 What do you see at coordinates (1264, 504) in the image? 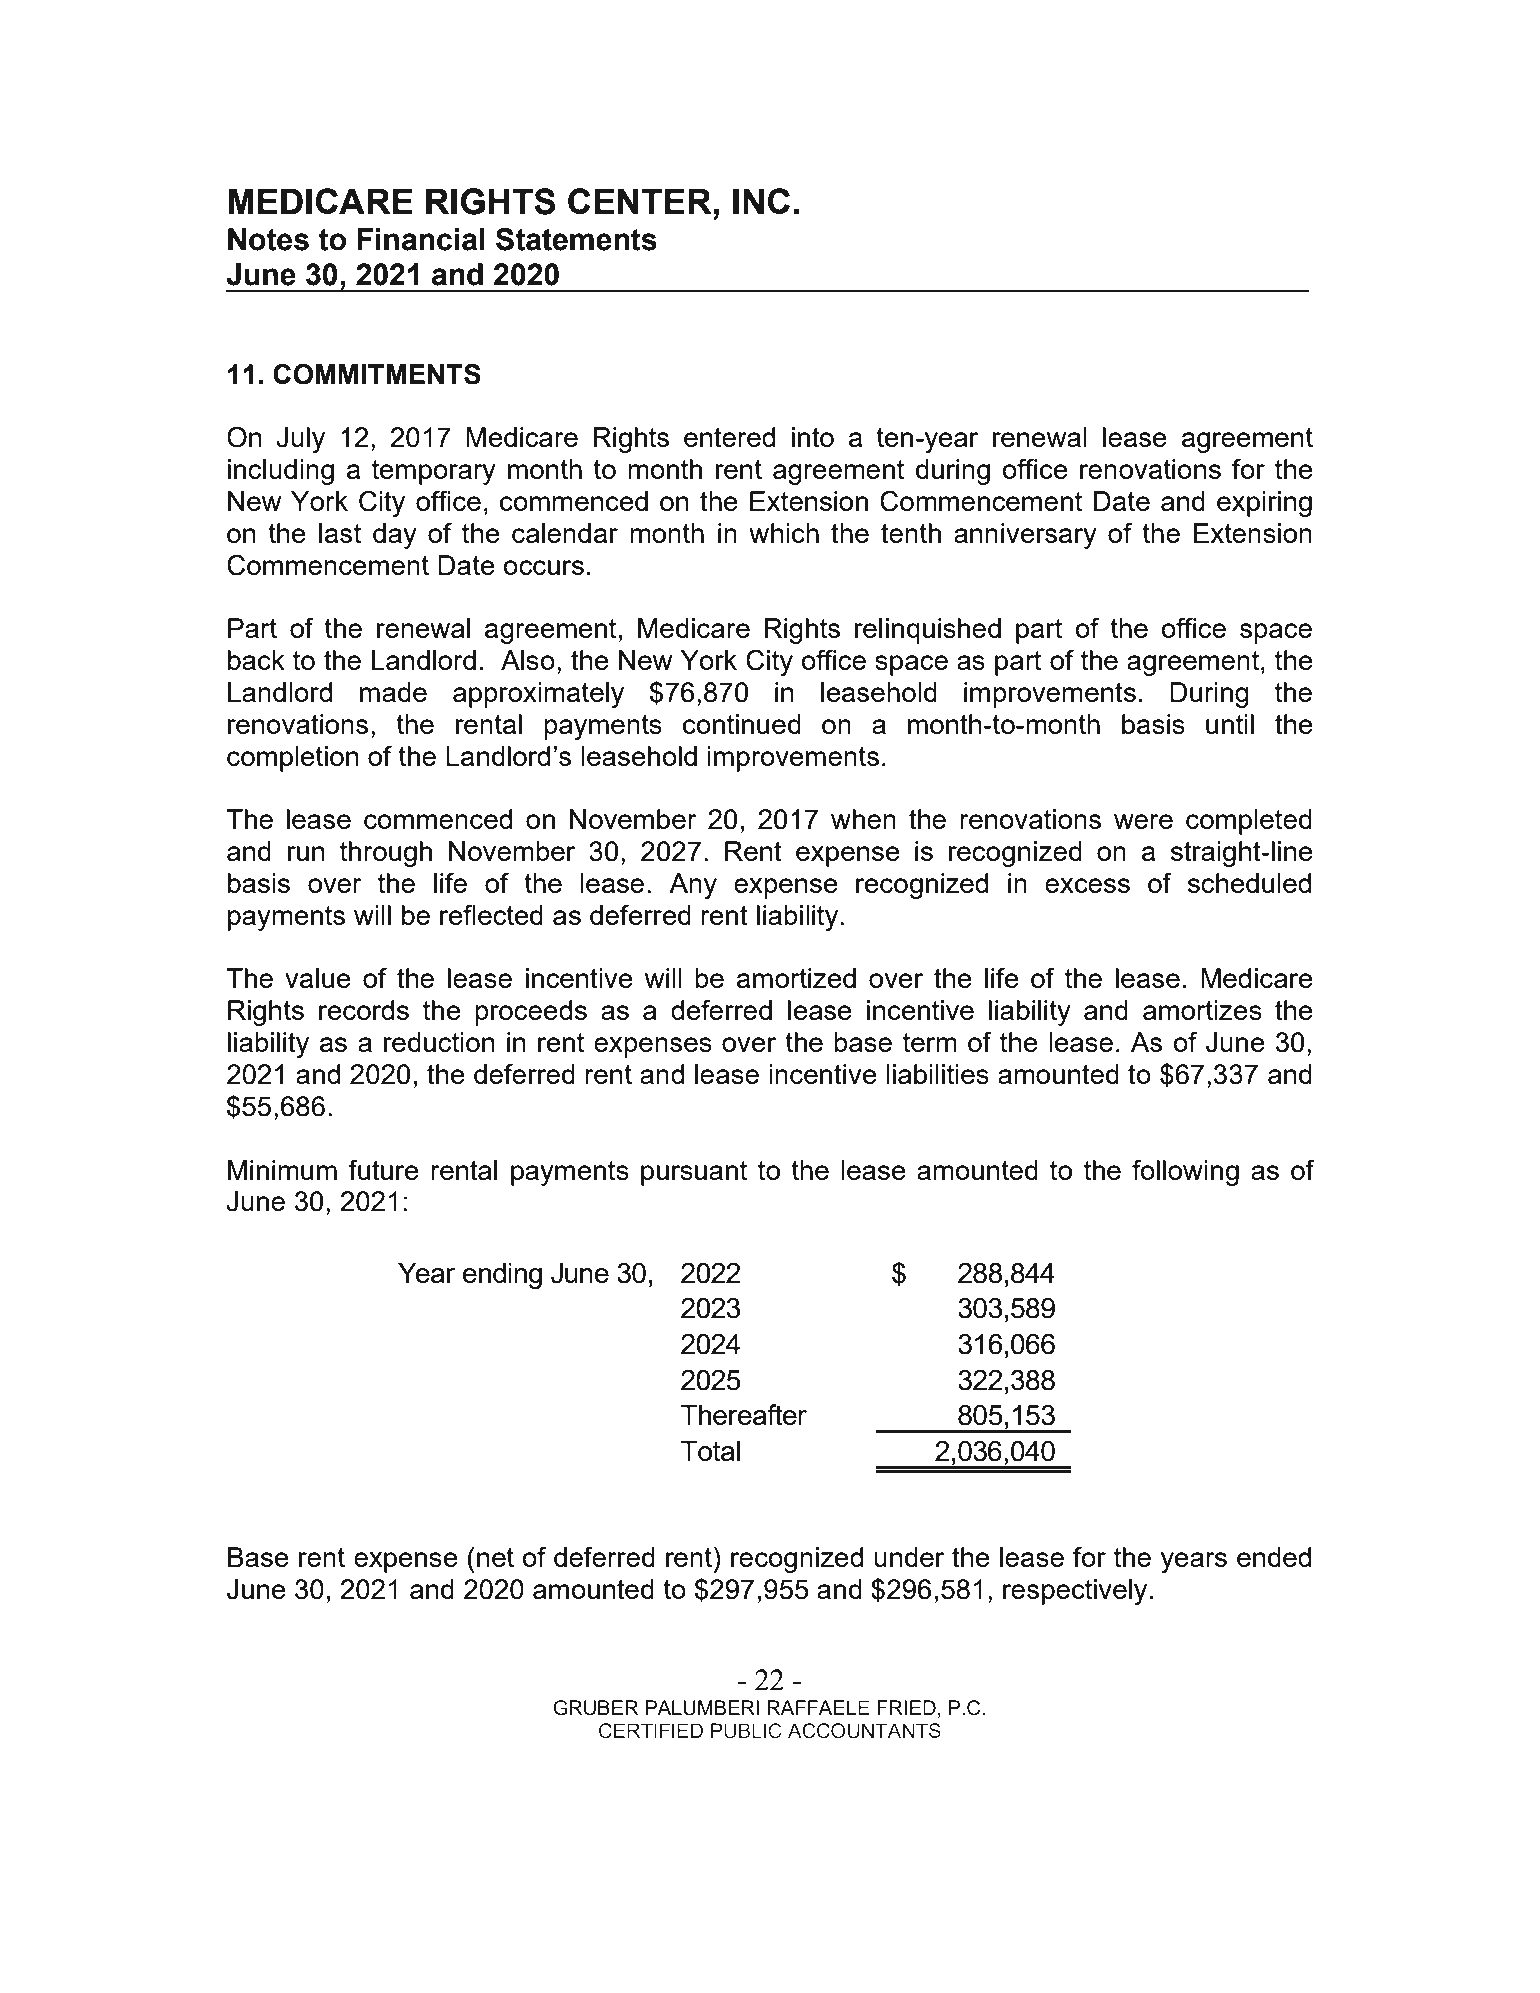
I see `expiring` at bounding box center [1264, 504].
